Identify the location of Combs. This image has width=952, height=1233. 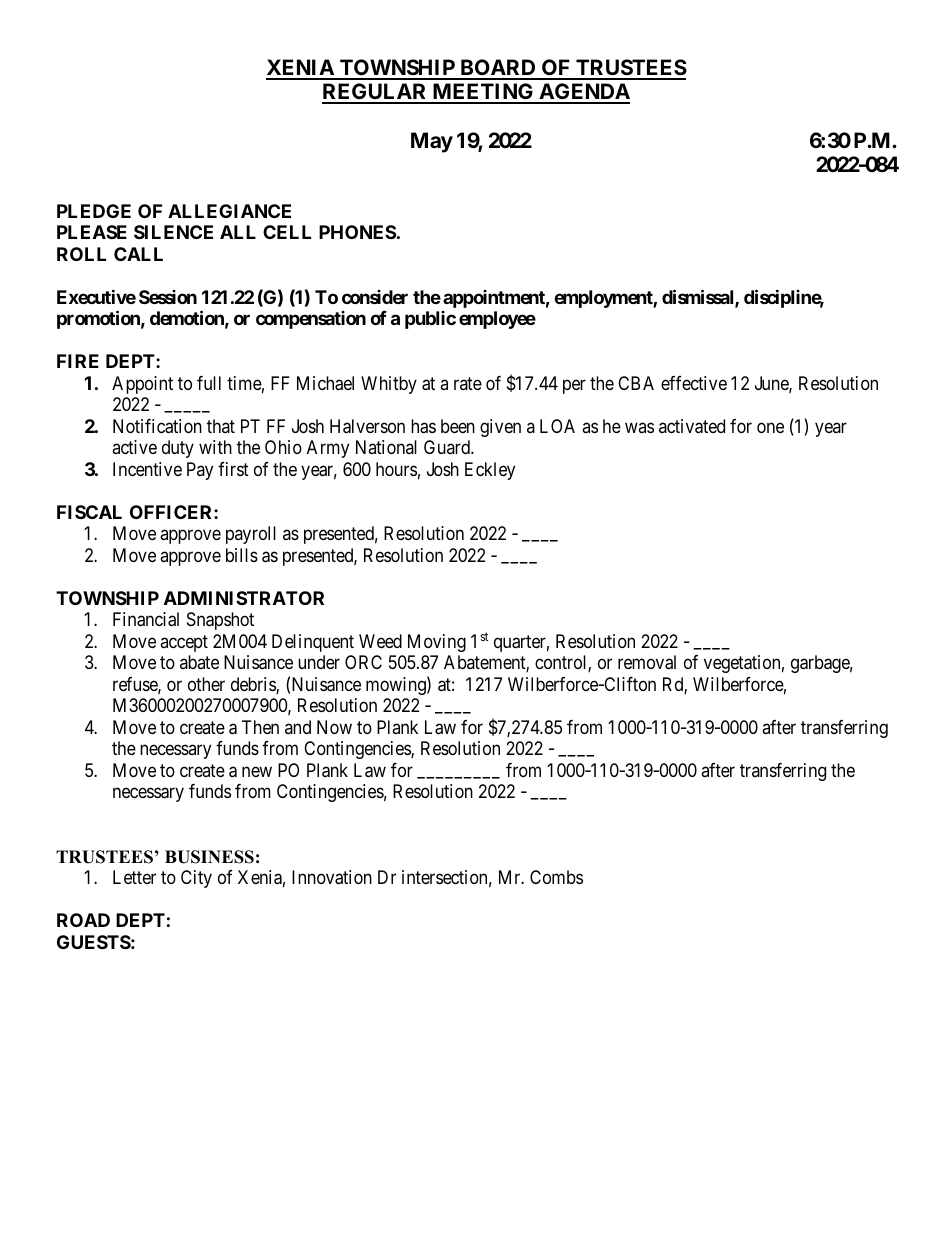
(556, 877).
